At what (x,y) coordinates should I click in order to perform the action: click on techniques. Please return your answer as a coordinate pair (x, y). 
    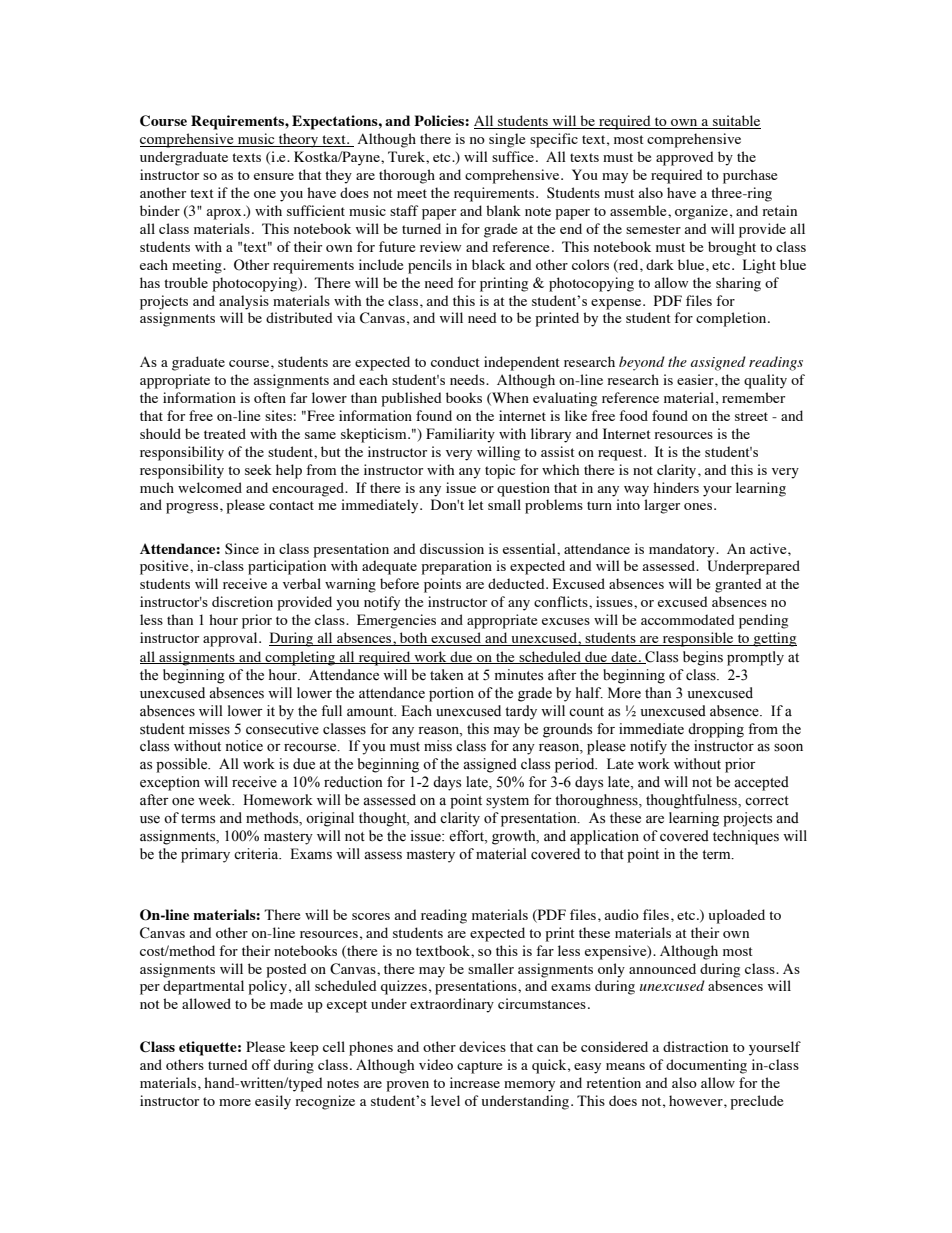
    Looking at the image, I should click on (746, 837).
